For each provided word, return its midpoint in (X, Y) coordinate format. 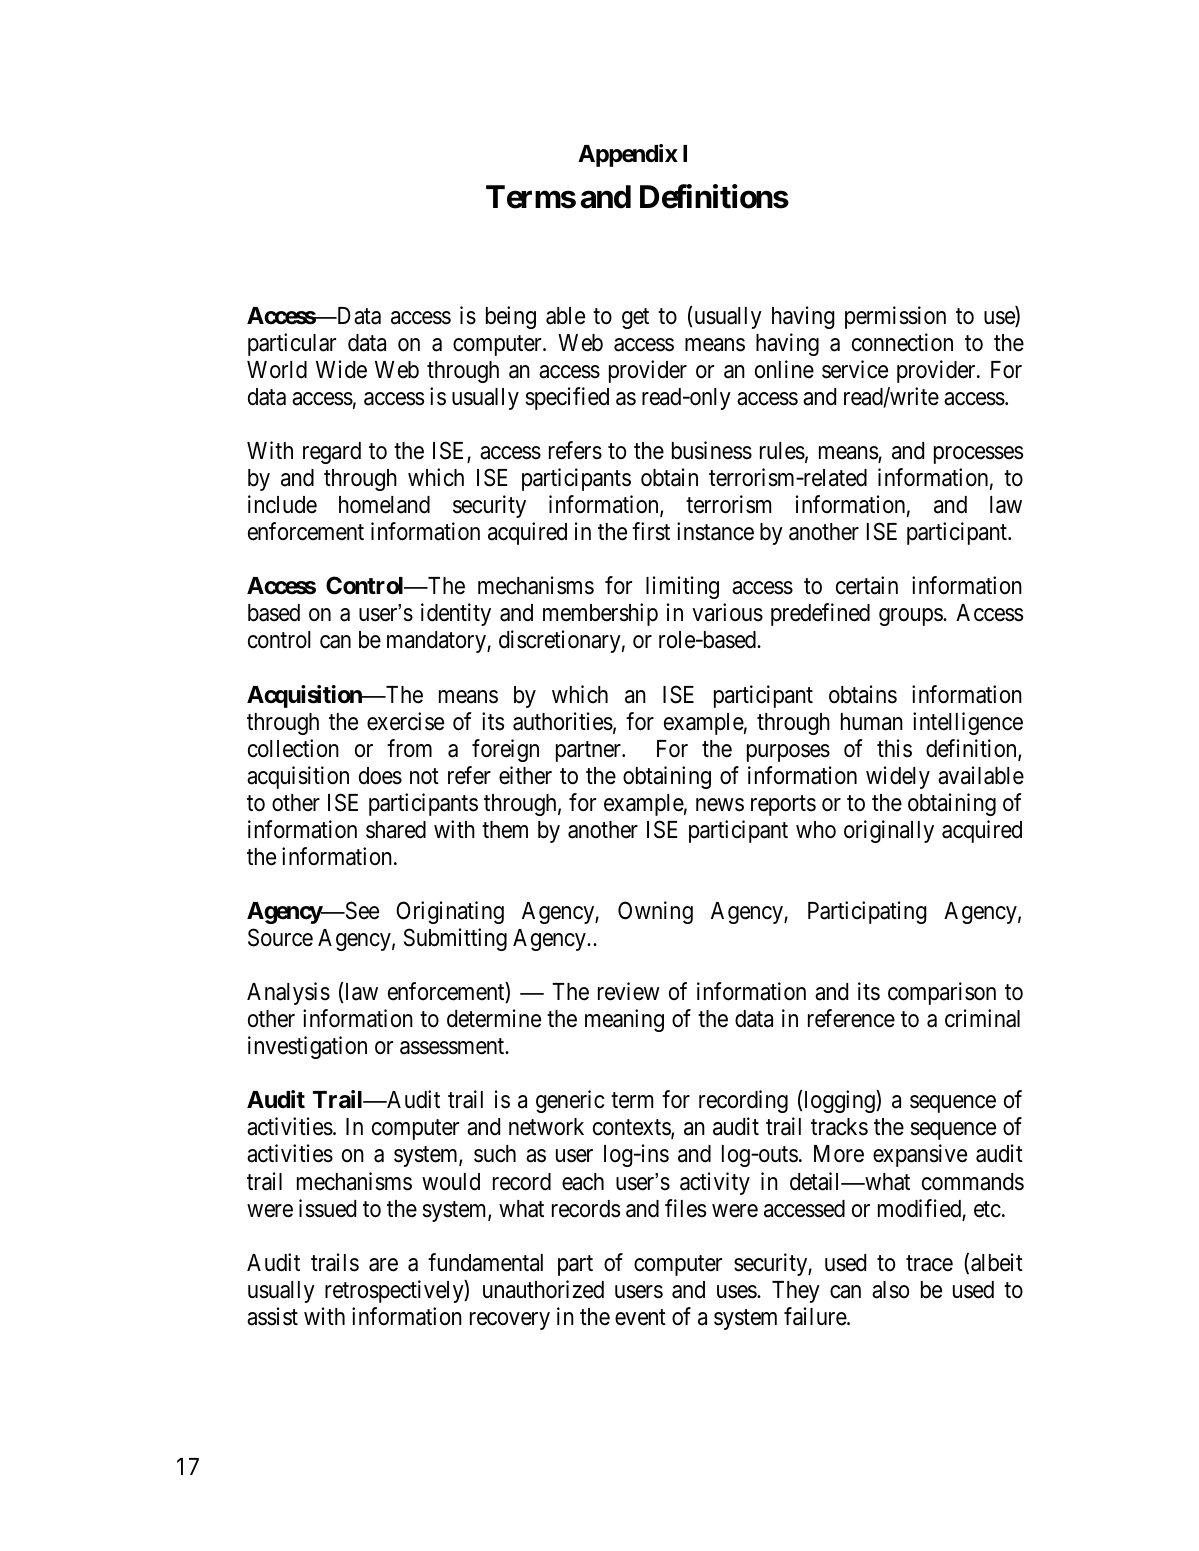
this (894, 748)
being (511, 317)
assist (272, 1316)
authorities (563, 721)
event (640, 1317)
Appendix (628, 155)
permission (895, 317)
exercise (405, 721)
